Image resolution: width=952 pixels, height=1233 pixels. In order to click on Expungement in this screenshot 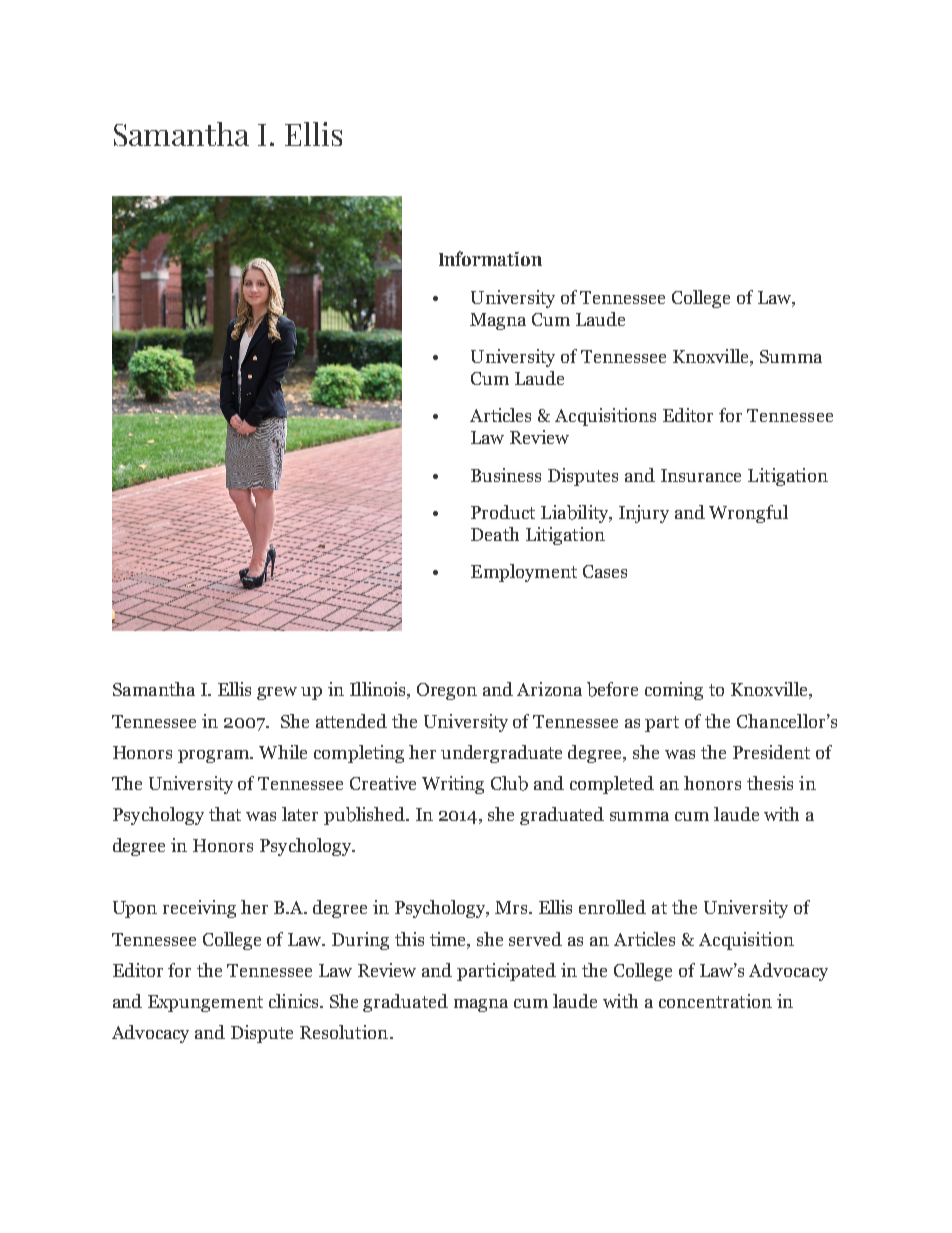, I will do `click(205, 1003)`.
